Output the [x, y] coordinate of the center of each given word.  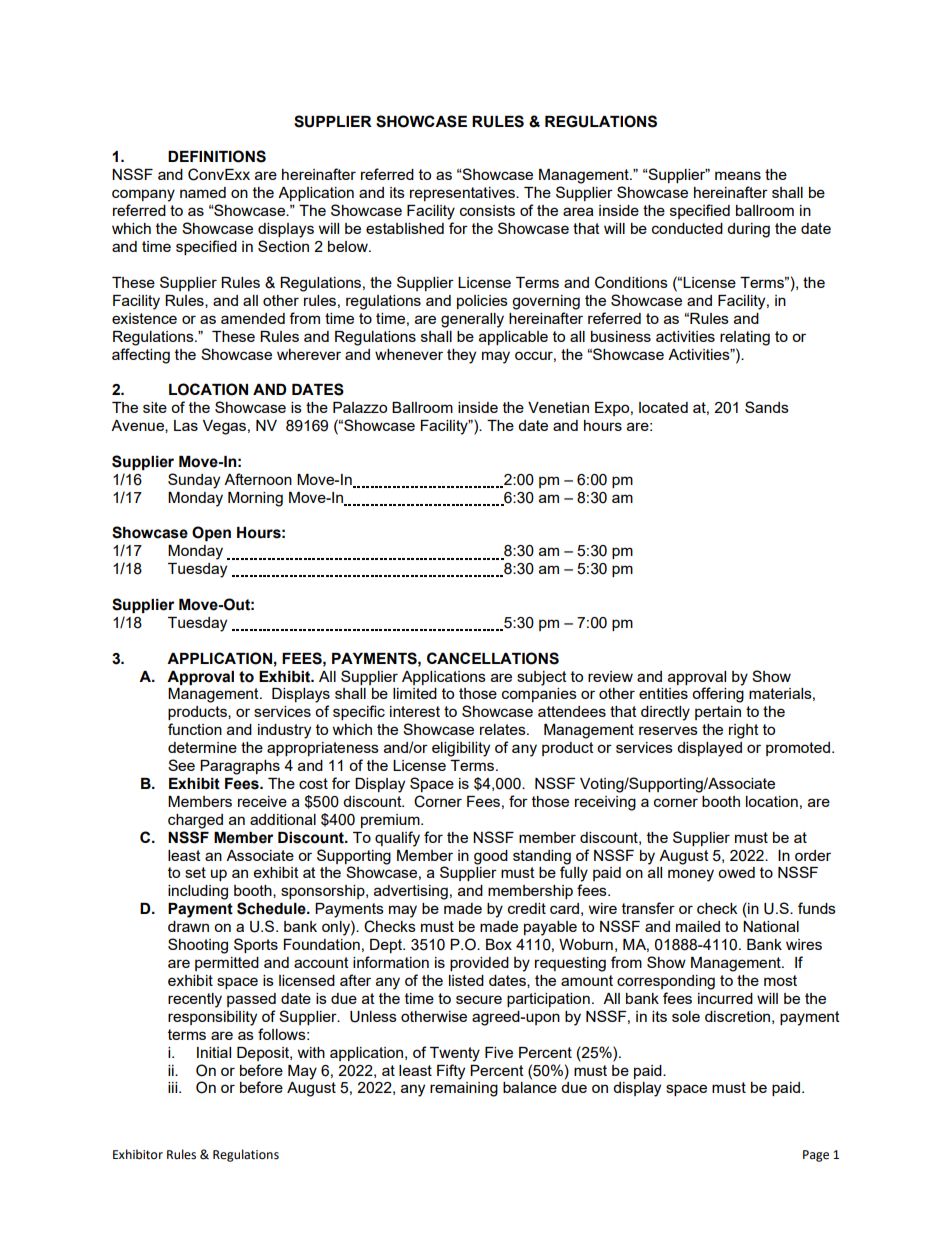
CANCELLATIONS [493, 658]
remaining [464, 1089]
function [195, 729]
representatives [463, 194]
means [738, 175]
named [203, 192]
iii [174, 1087]
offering [718, 695]
